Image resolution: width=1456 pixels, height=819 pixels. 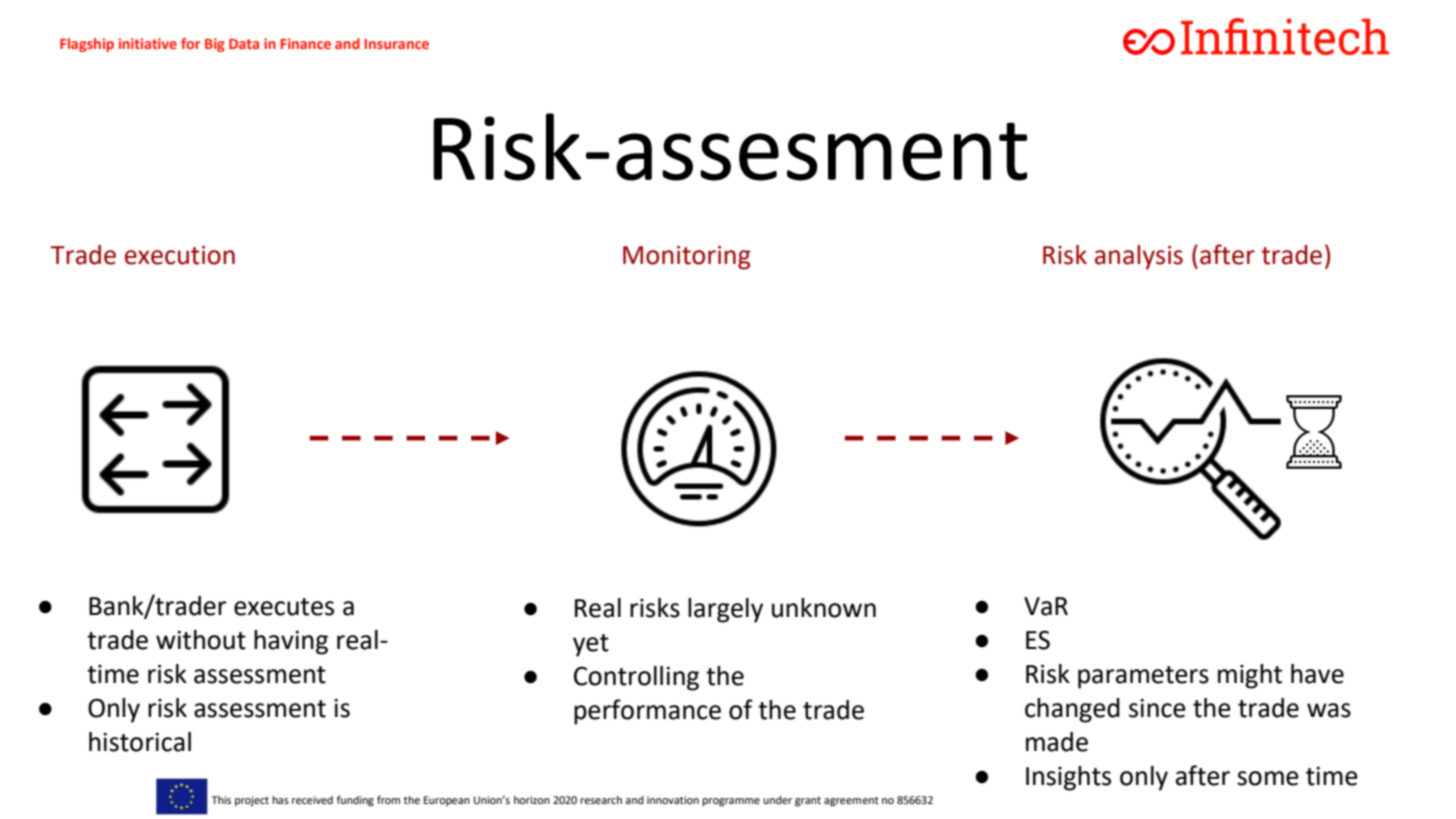 What do you see at coordinates (1268, 778) in the screenshot?
I see `some` at bounding box center [1268, 778].
